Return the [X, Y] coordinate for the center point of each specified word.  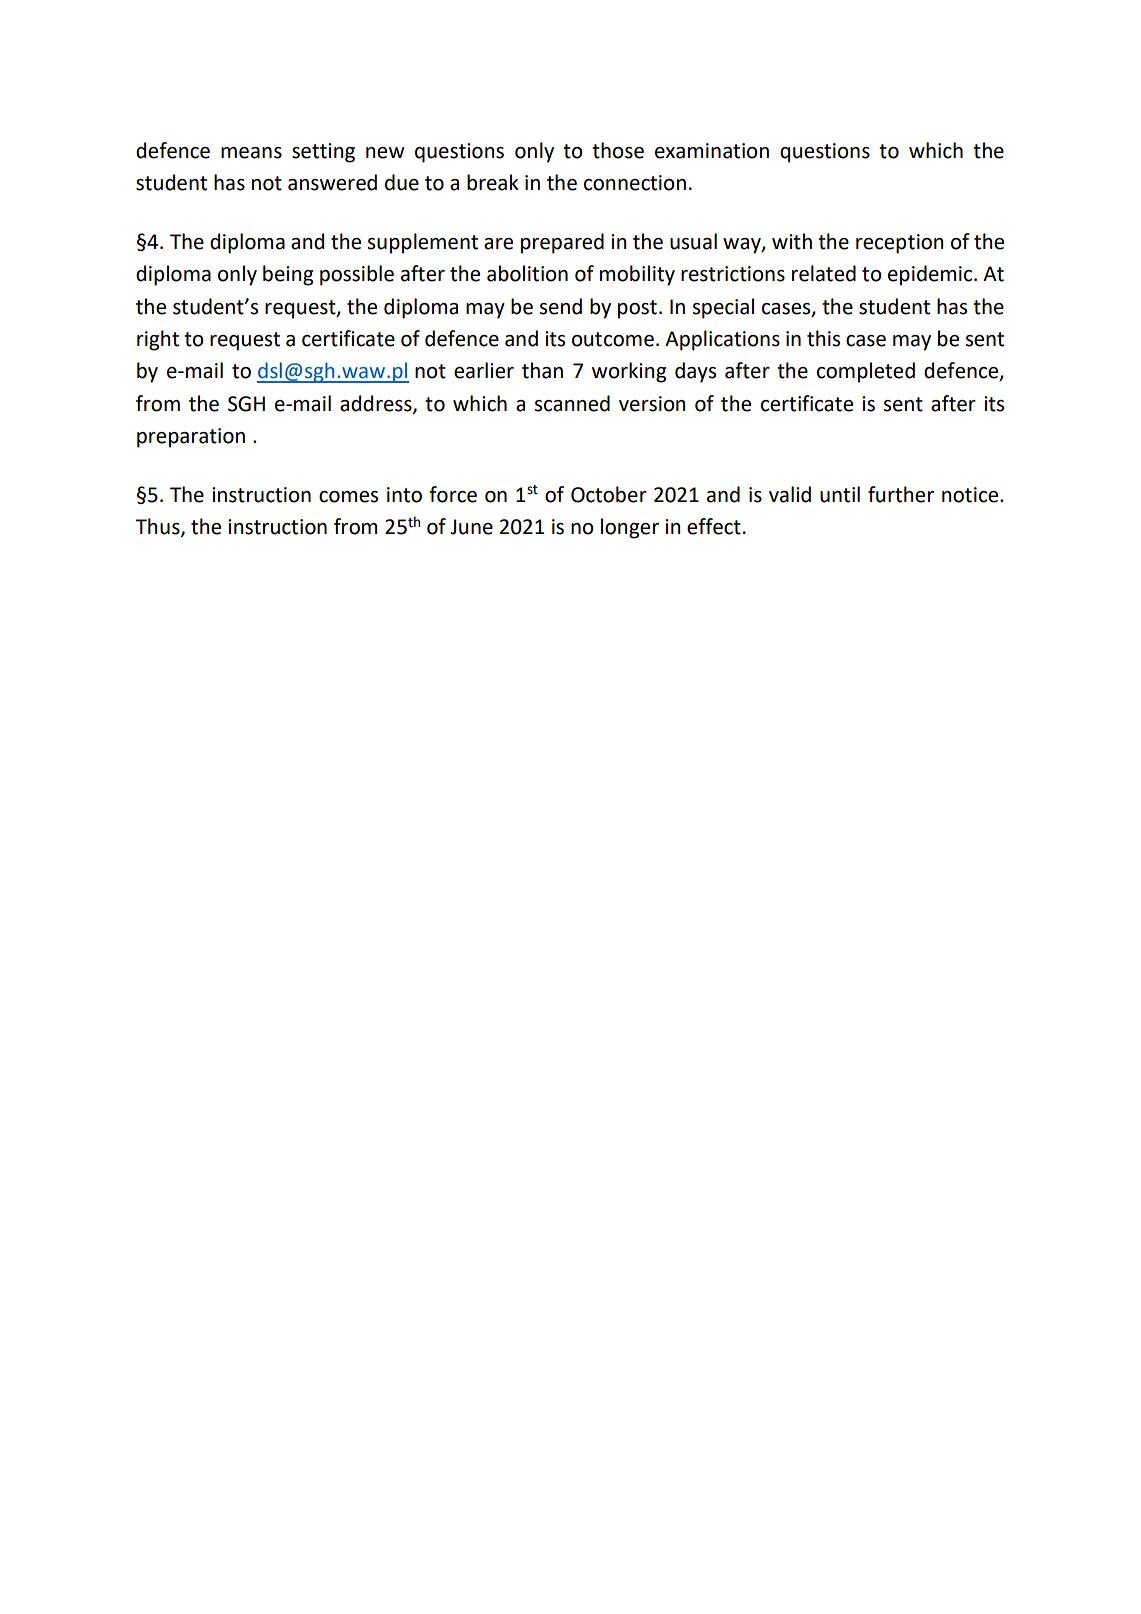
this [823, 338]
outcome [613, 339]
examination [712, 151]
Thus [158, 527]
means [251, 153]
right [158, 340]
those [618, 150]
